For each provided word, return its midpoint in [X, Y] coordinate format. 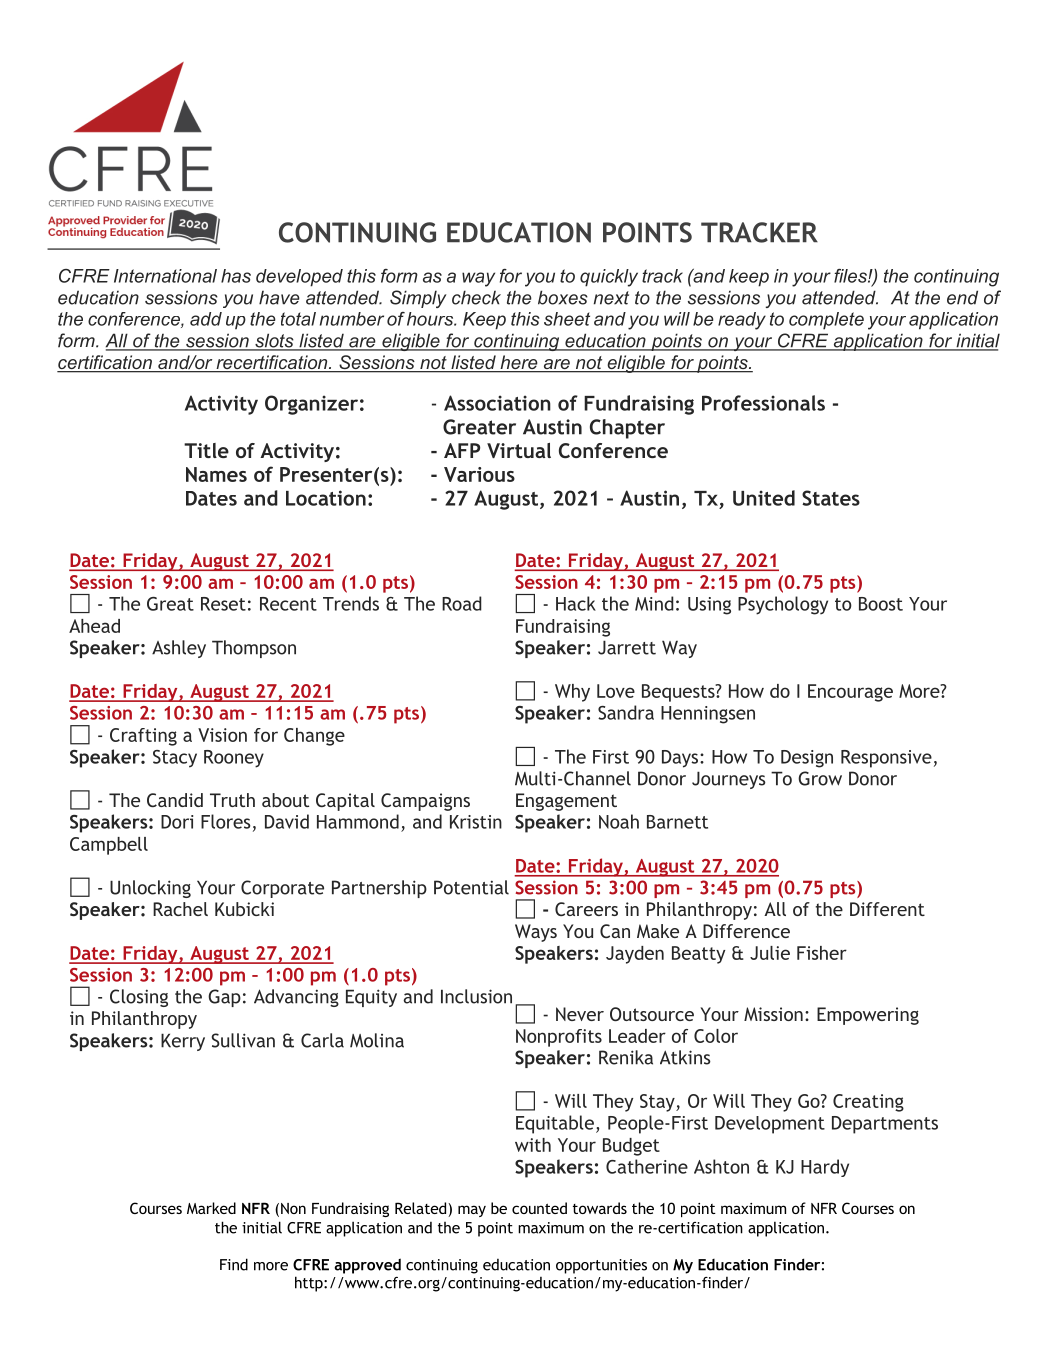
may [472, 1211]
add [206, 319]
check [476, 297]
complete [826, 321]
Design [807, 759]
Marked [211, 1208]
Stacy [175, 759]
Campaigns [425, 802]
